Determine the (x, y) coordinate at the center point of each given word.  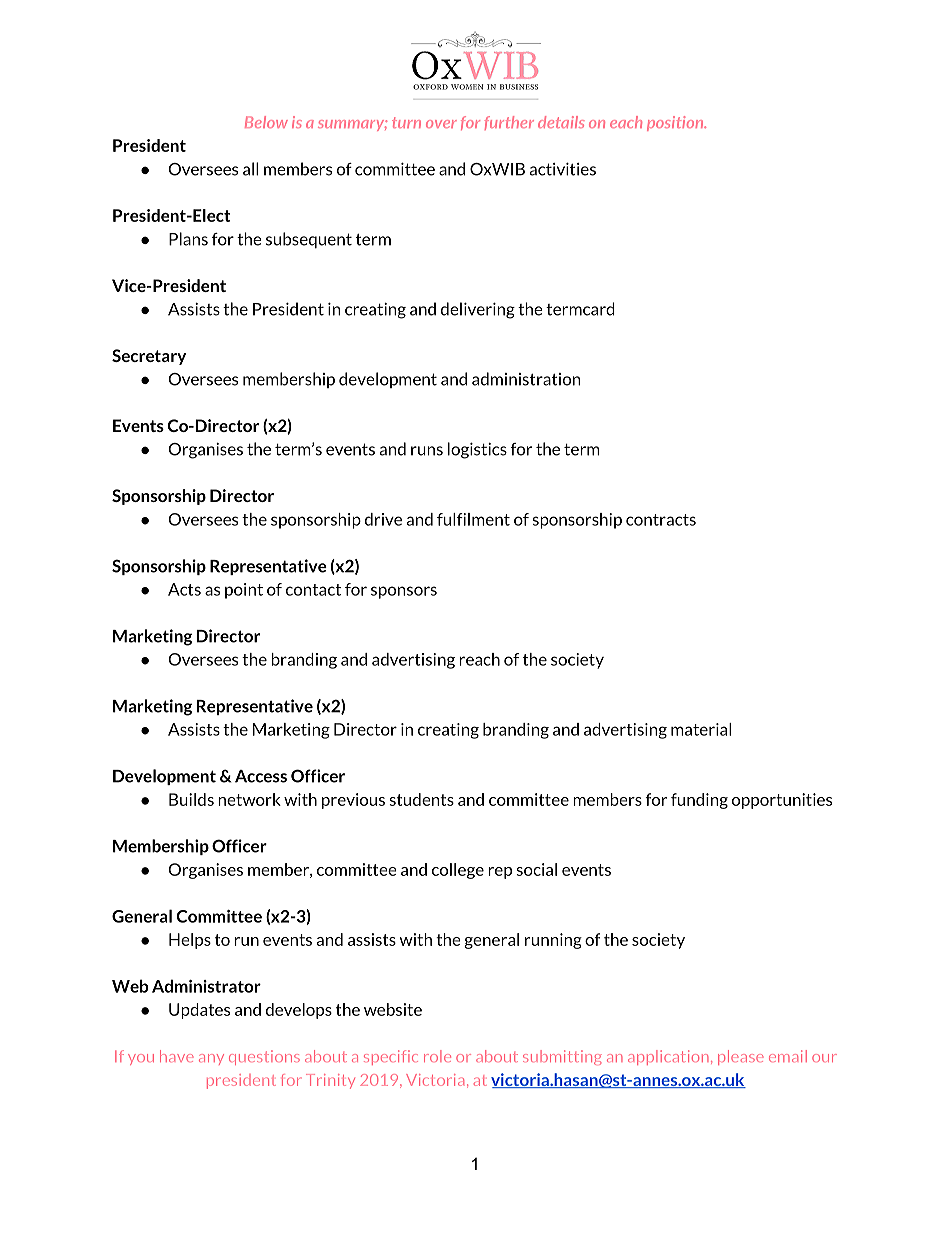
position (676, 123)
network (249, 799)
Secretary (149, 357)
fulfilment (473, 519)
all (250, 169)
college (458, 871)
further (509, 123)
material (701, 729)
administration (526, 379)
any (211, 1059)
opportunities (782, 801)
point (244, 591)
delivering (478, 310)
